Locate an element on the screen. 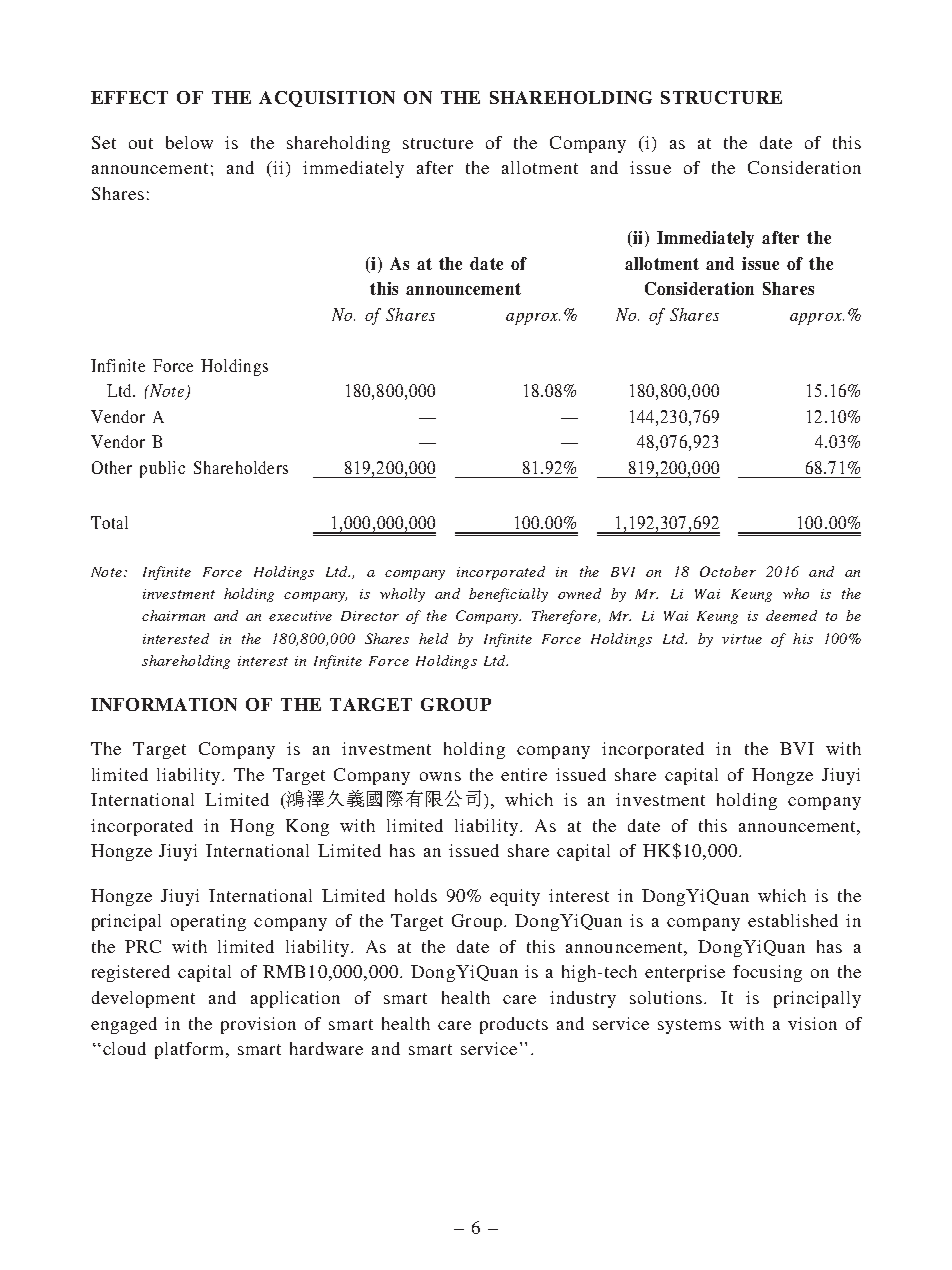  ACQUISITION is located at coordinates (327, 99).
